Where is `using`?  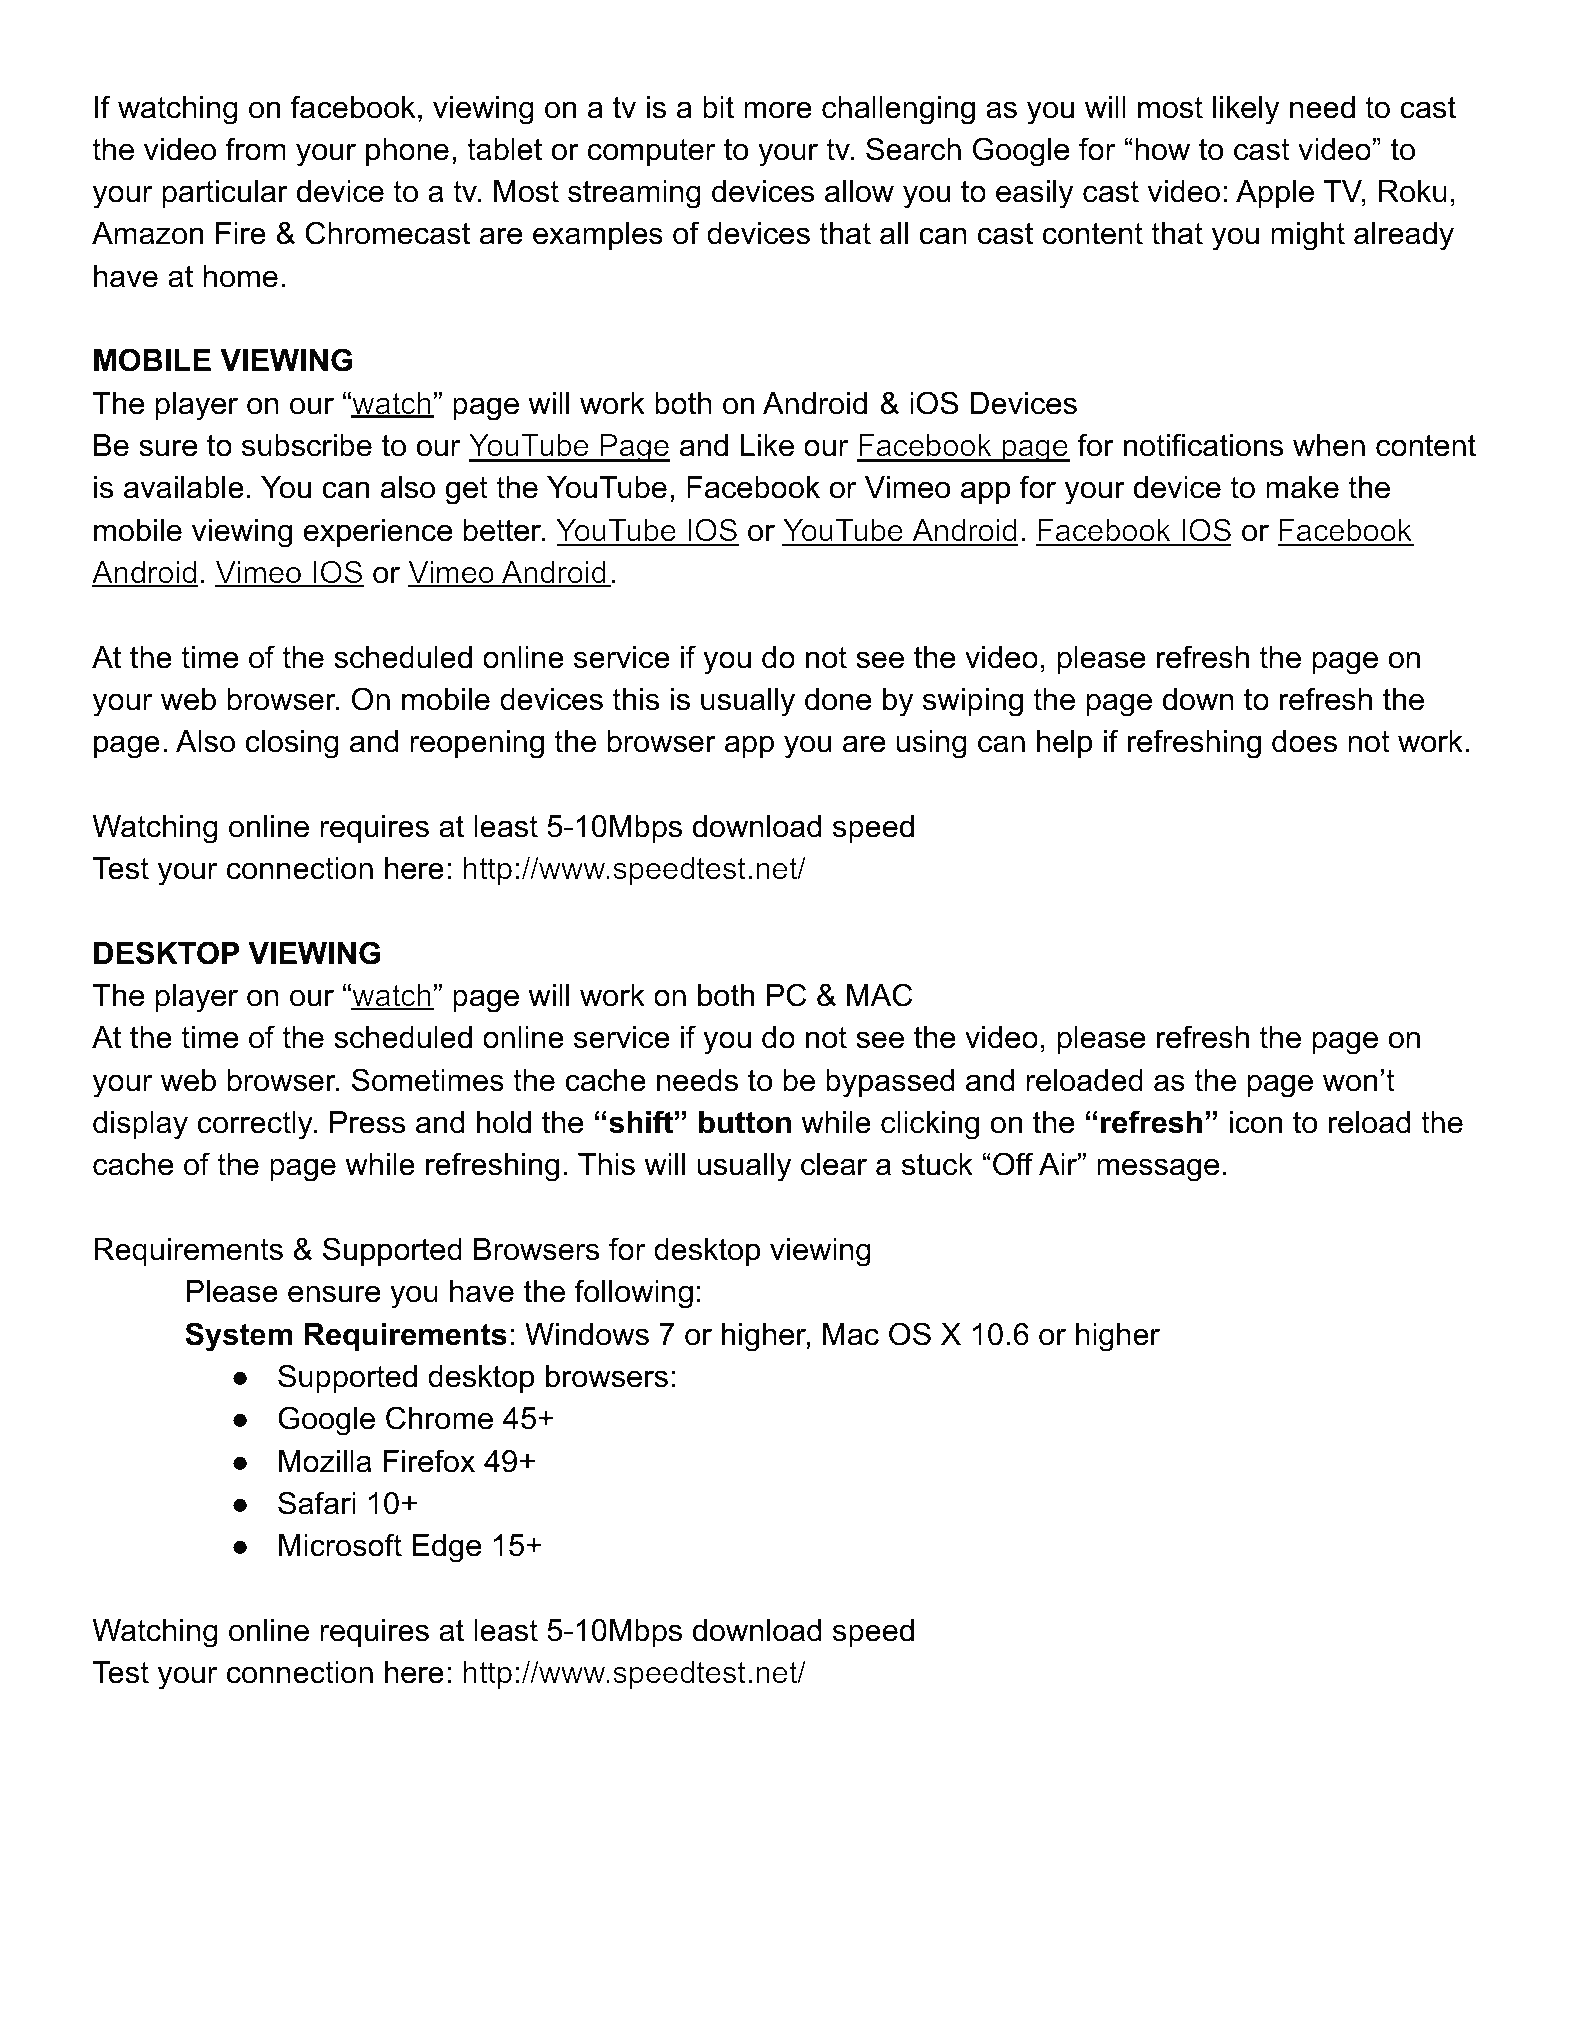
using is located at coordinates (931, 744).
